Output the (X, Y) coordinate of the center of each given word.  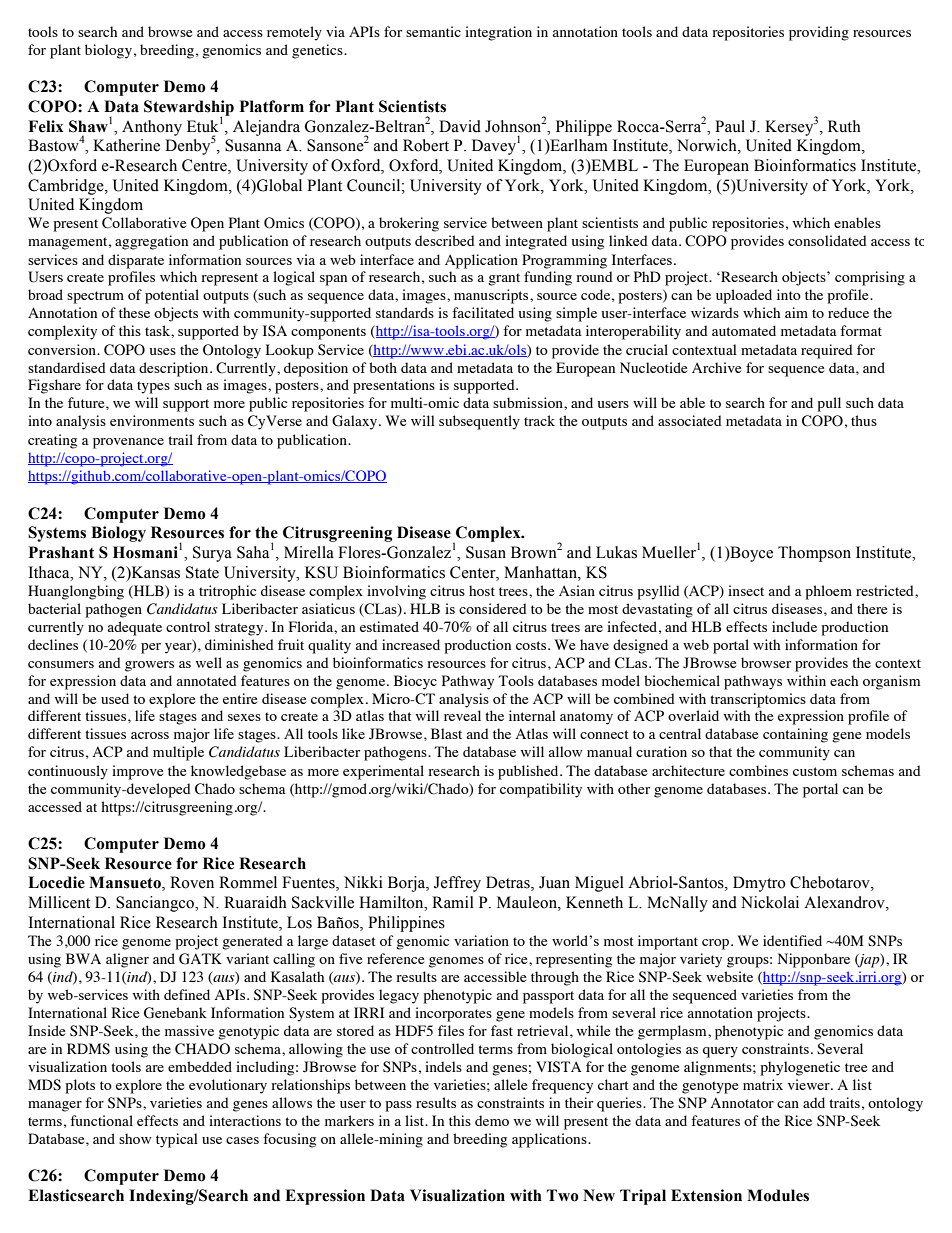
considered (493, 608)
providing (819, 33)
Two (563, 1195)
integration (498, 33)
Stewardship (189, 109)
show (135, 1138)
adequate (134, 628)
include (794, 626)
